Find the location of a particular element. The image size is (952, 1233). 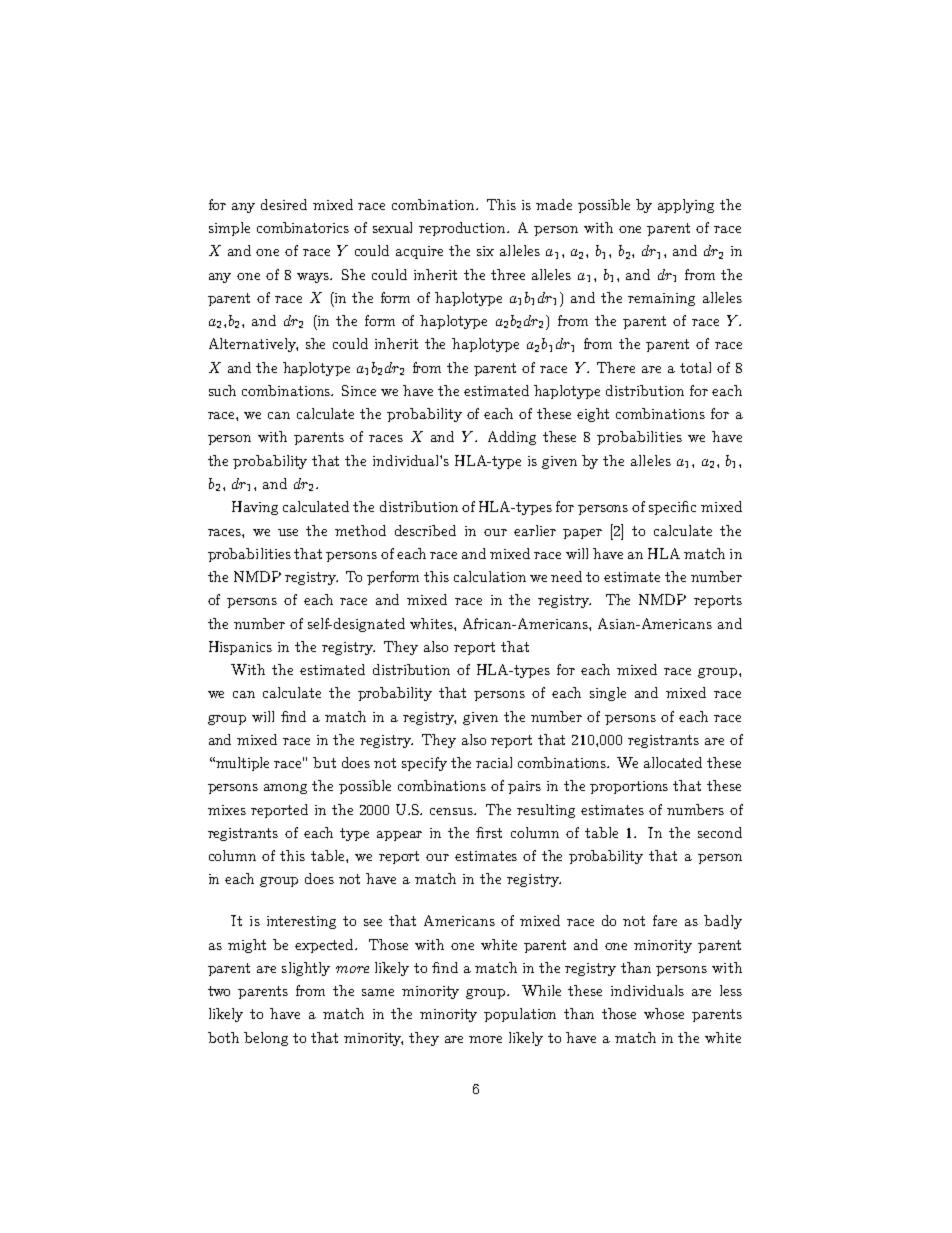

whose is located at coordinates (664, 1013).
